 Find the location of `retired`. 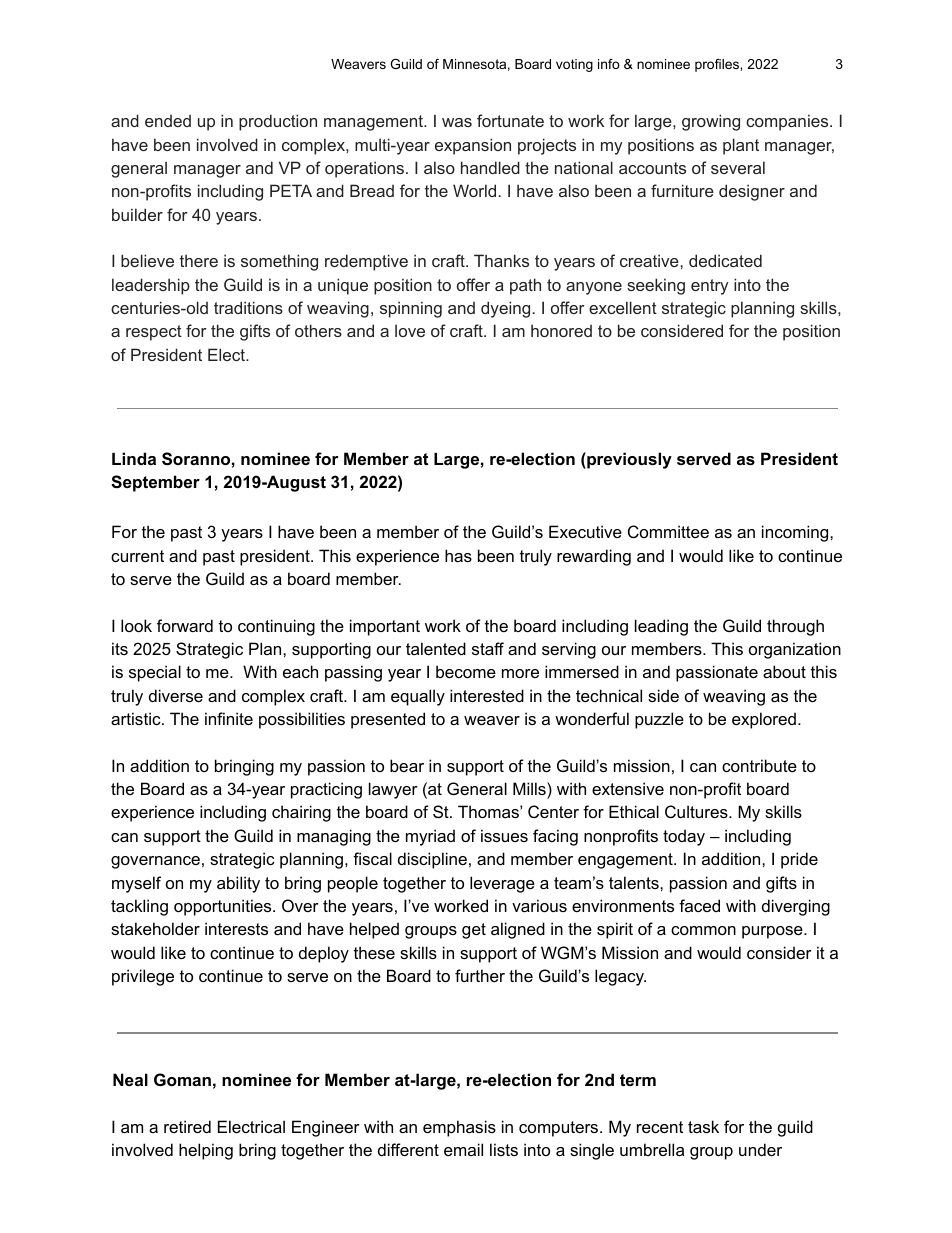

retired is located at coordinates (187, 1126).
